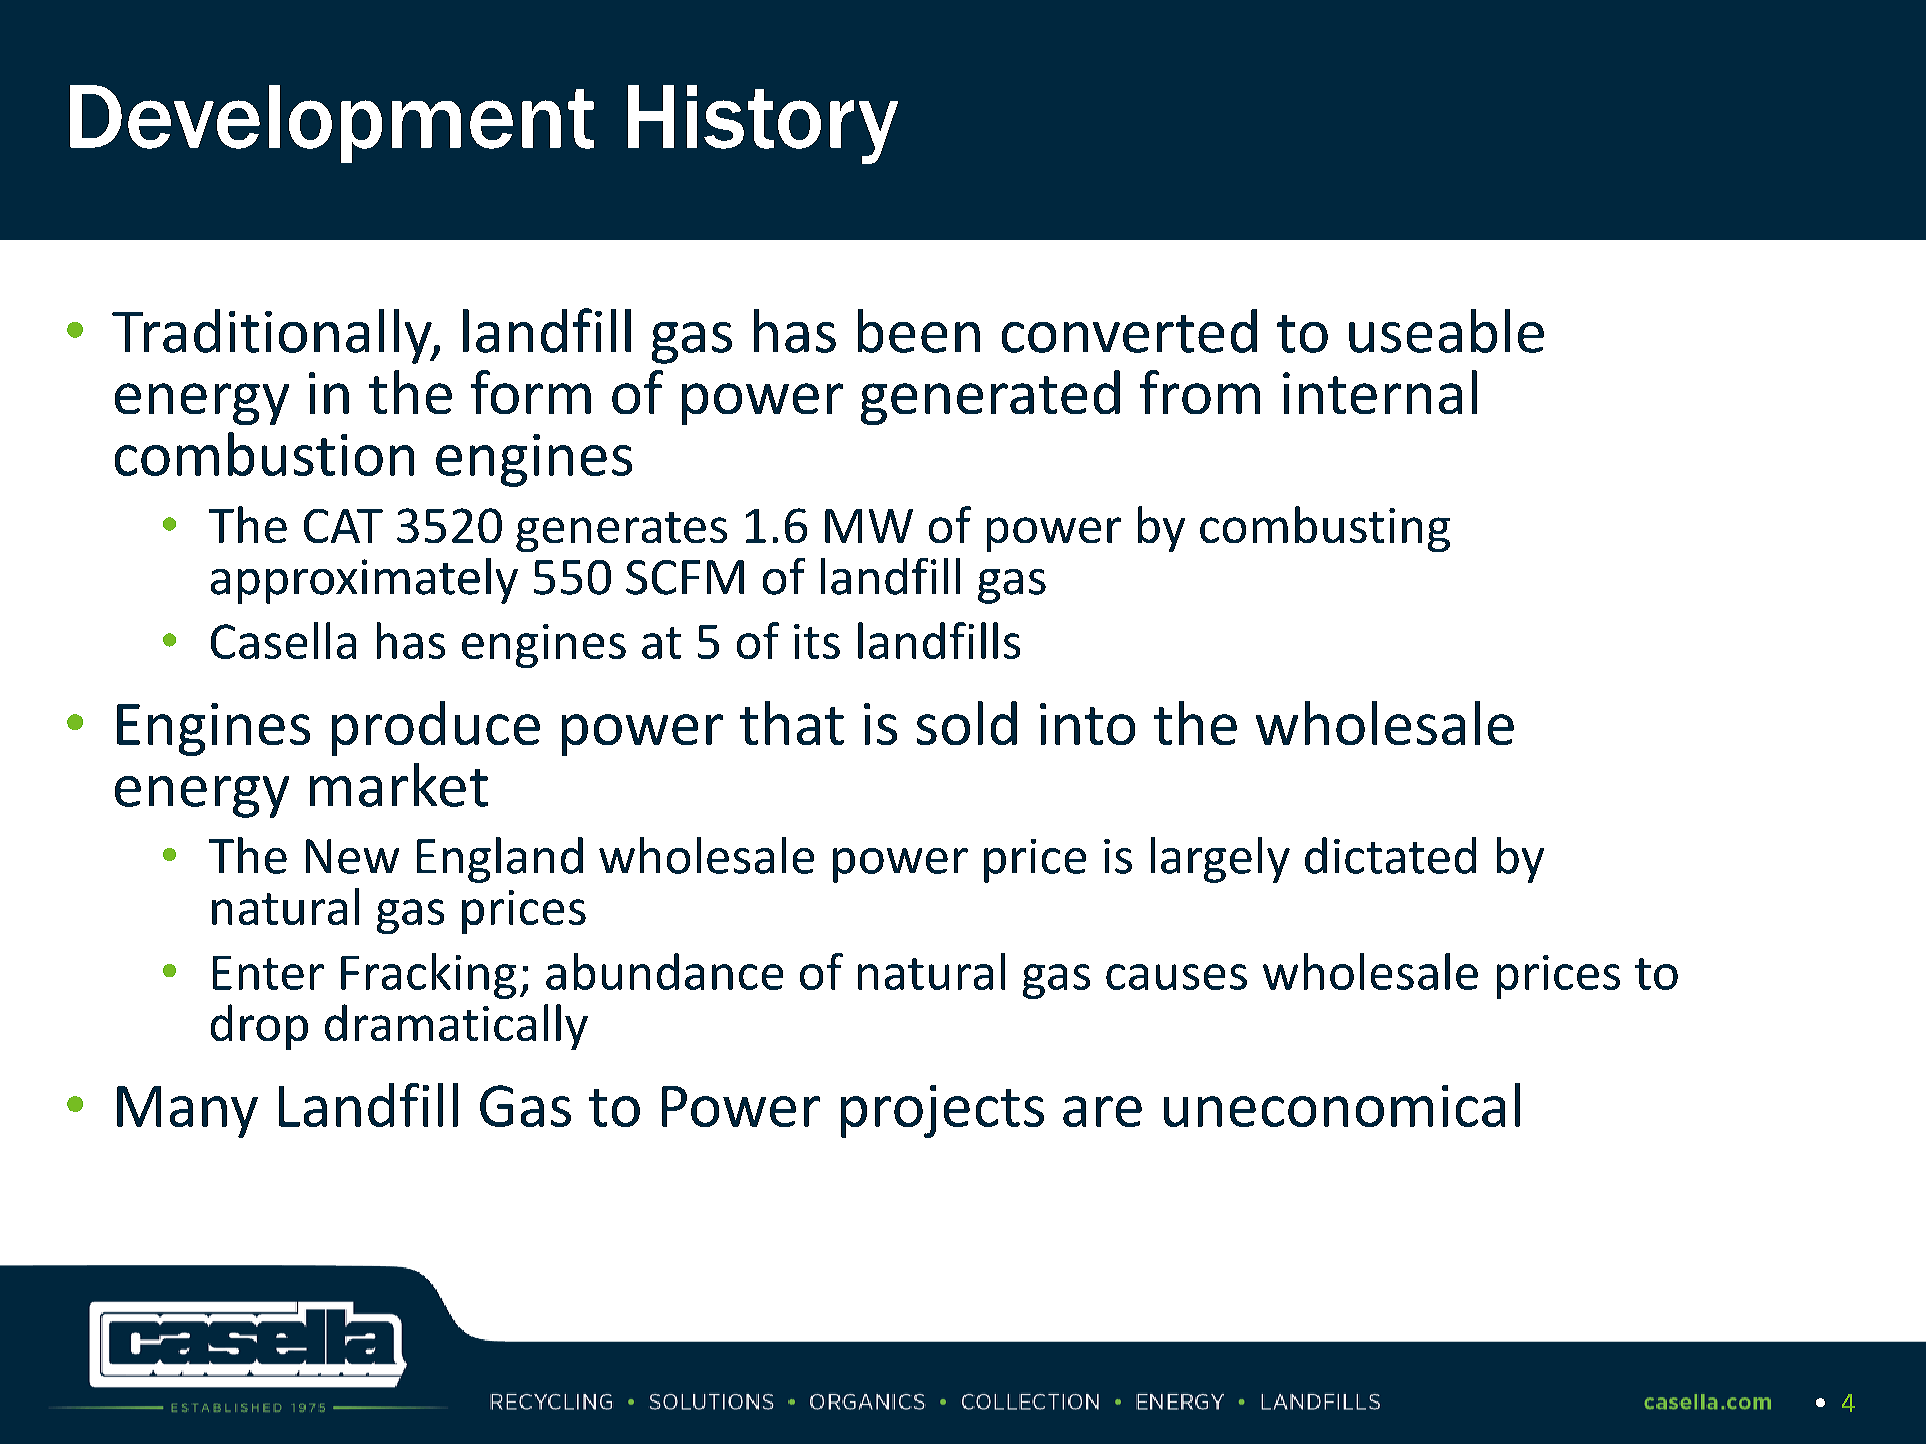 The width and height of the image is (1926, 1444). Describe the element at coordinates (763, 124) in the image. I see `History` at that location.
